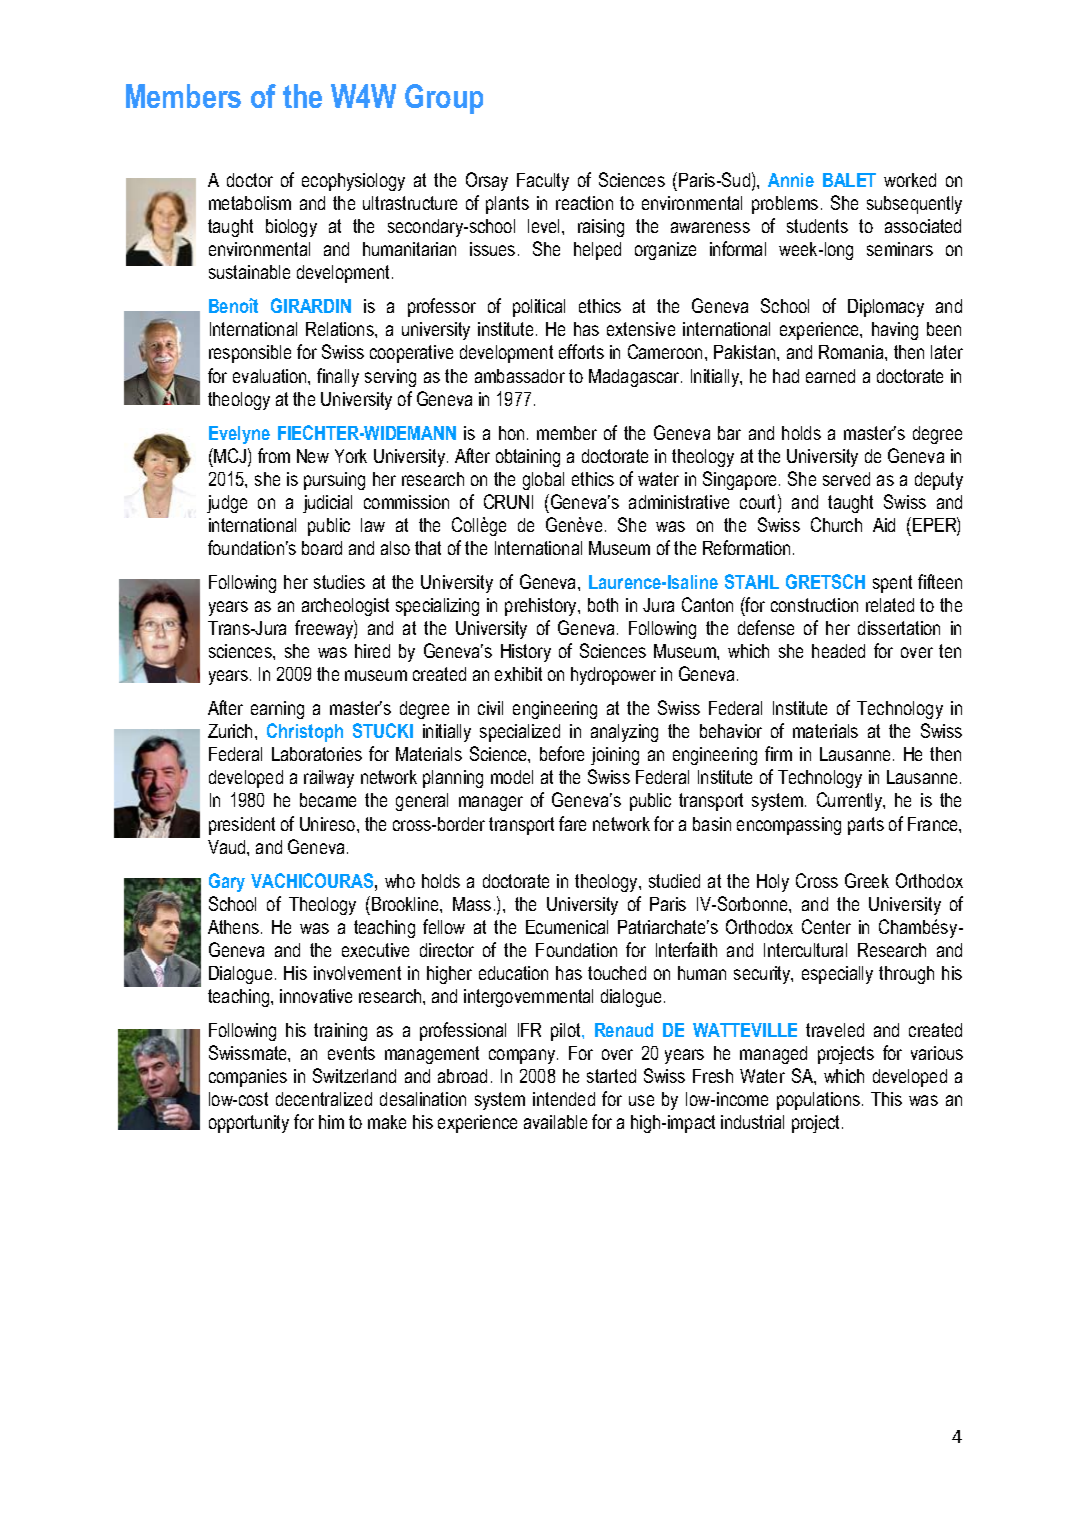 This page has height=1538, width=1087. What do you see at coordinates (329, 779) in the page?
I see `railway` at bounding box center [329, 779].
